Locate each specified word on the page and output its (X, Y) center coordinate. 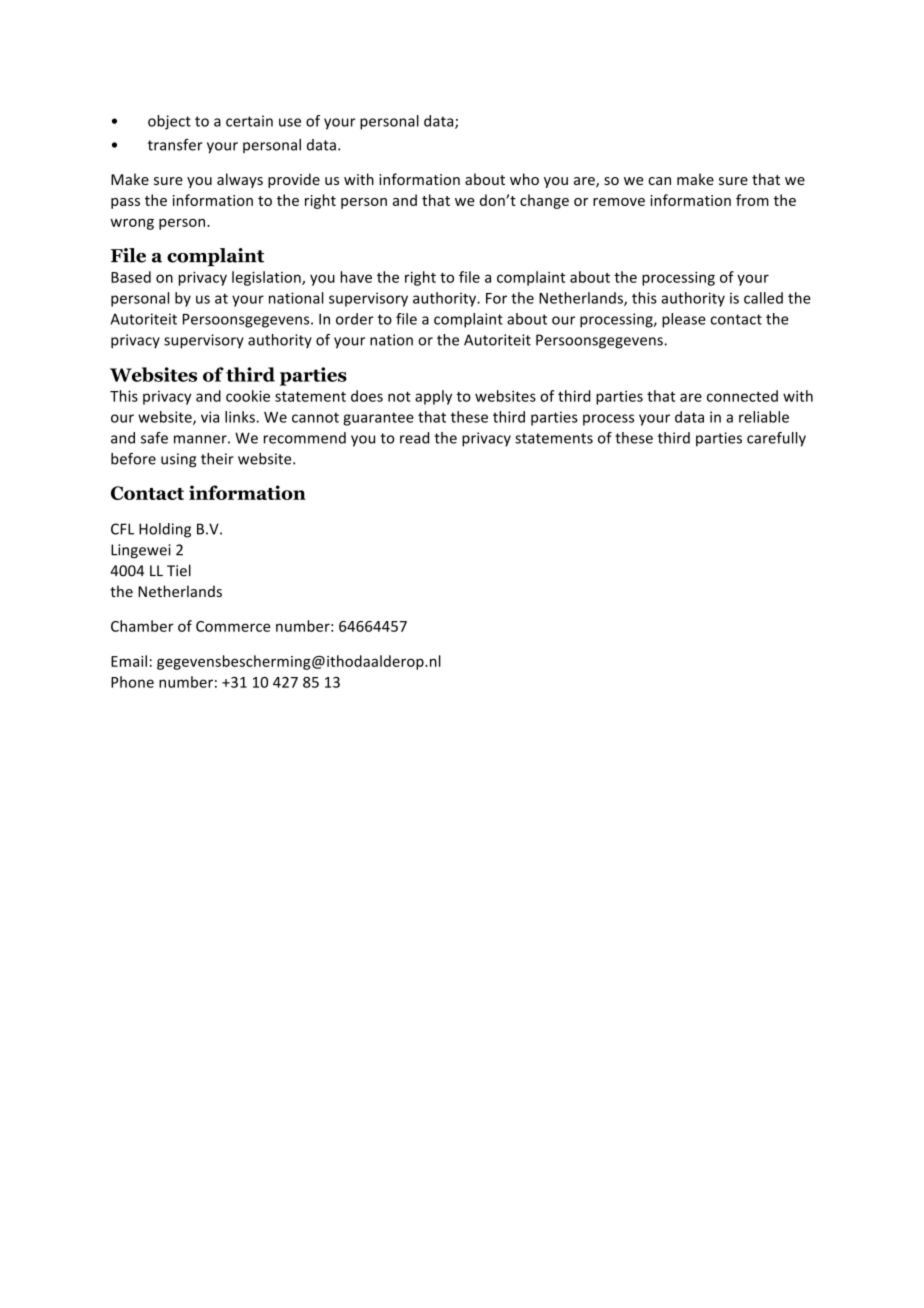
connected (742, 396)
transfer (175, 145)
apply (433, 397)
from (752, 200)
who (524, 179)
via (210, 417)
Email (129, 661)
